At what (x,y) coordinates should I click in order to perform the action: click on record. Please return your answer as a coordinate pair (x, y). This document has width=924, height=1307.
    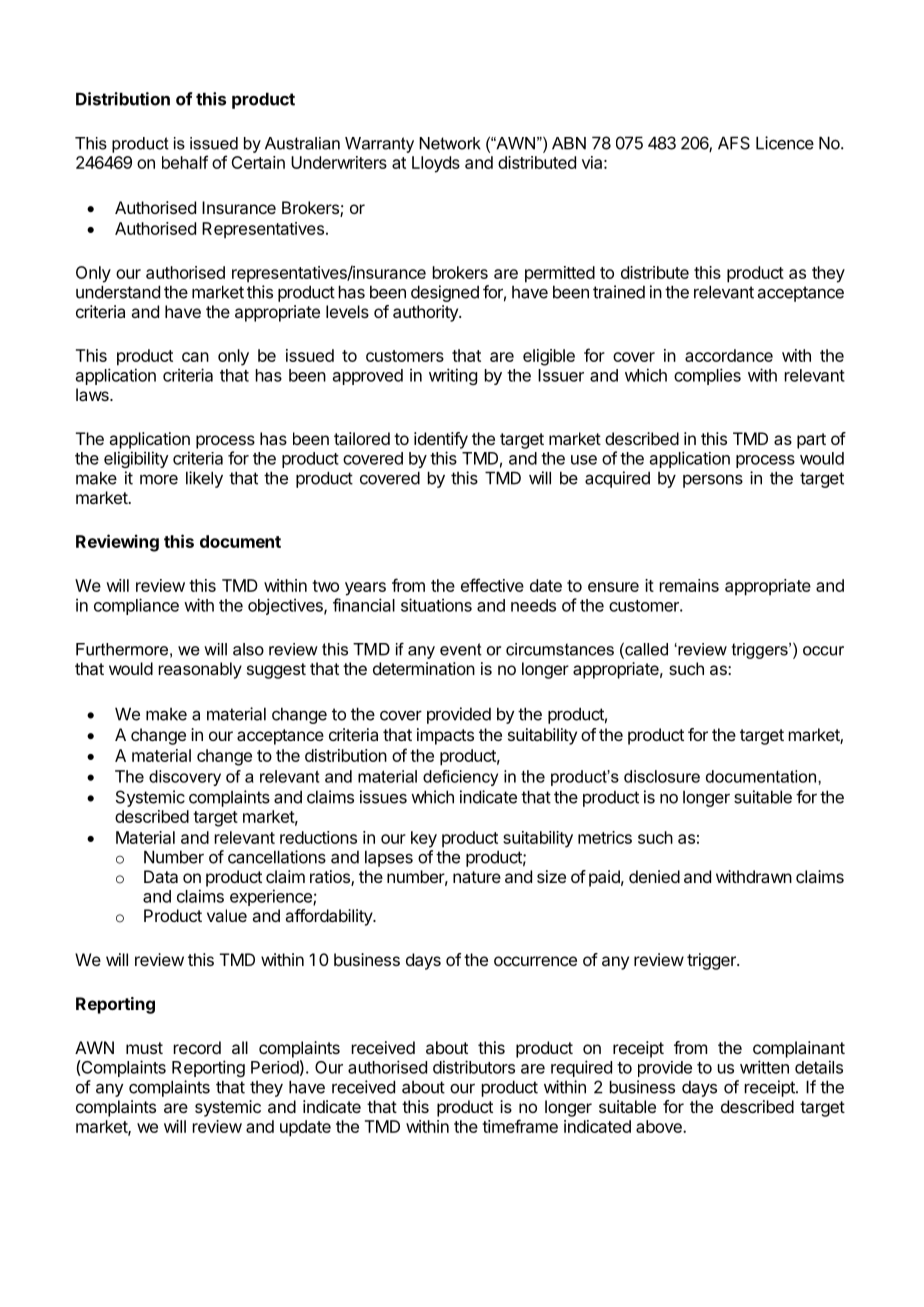
    Looking at the image, I should click on (197, 1047).
